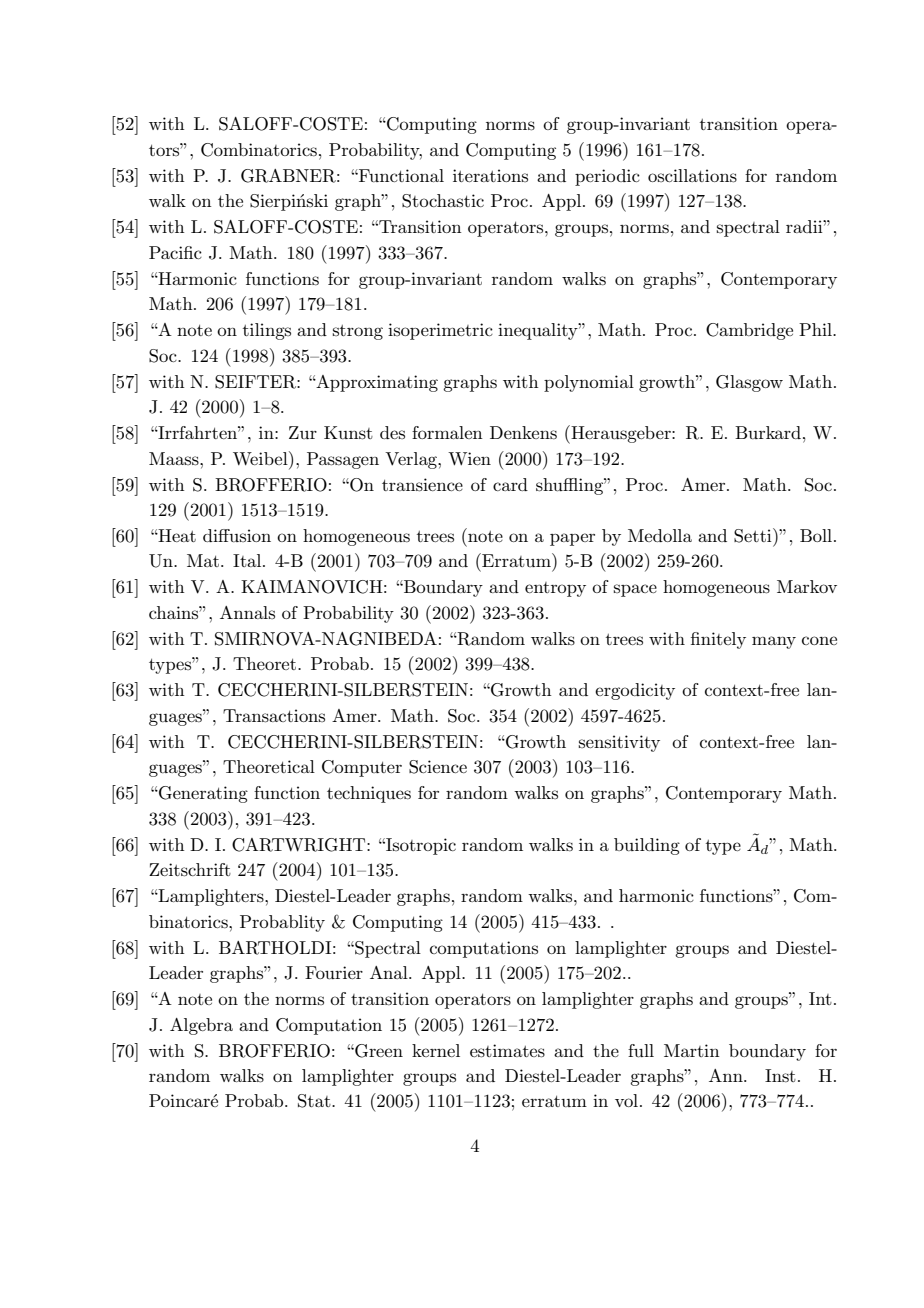  What do you see at coordinates (490, 175) in the screenshot?
I see `iterations` at bounding box center [490, 175].
